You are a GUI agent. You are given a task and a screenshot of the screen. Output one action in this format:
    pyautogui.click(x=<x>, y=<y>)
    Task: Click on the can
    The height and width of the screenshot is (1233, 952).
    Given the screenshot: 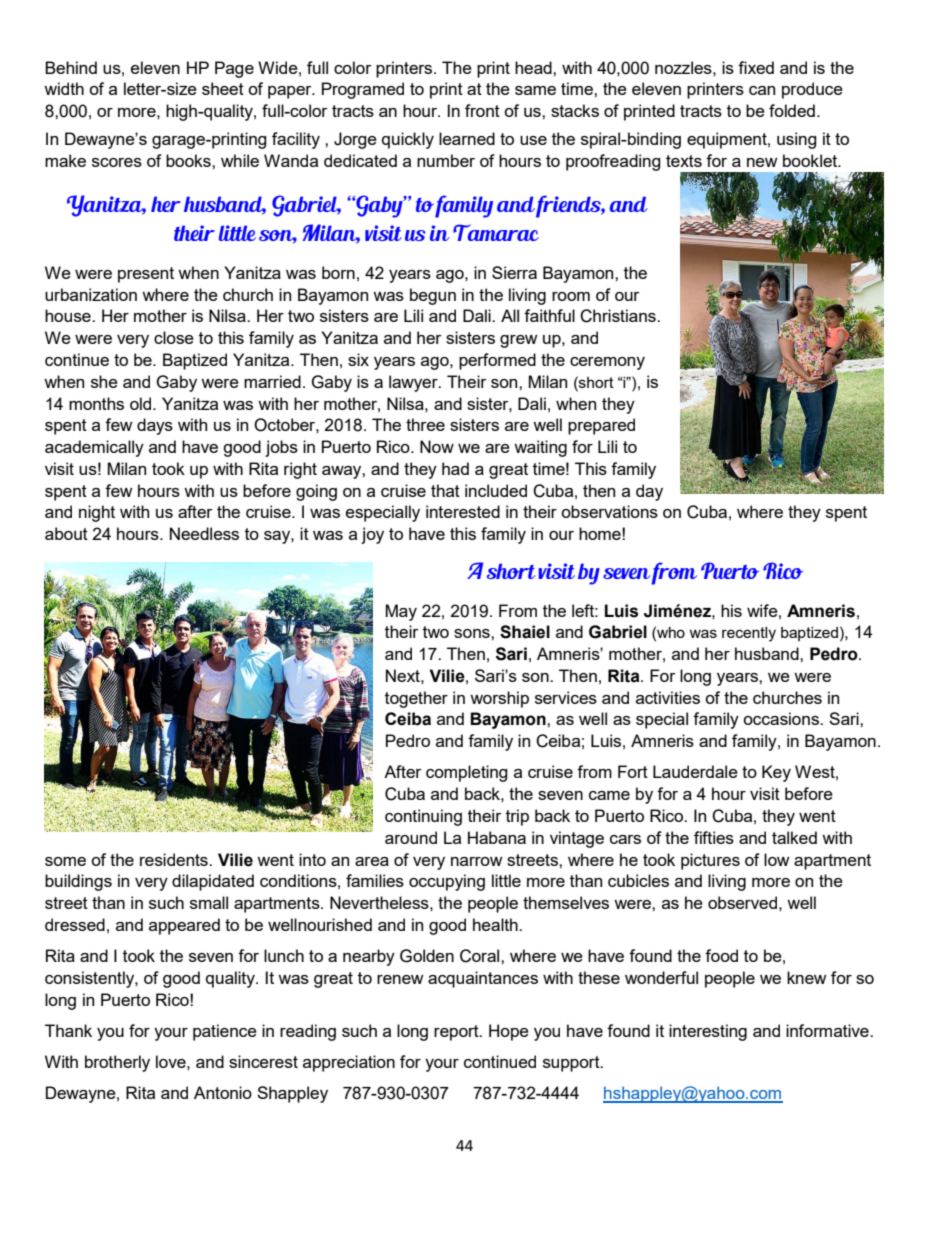 What is the action you would take?
    pyautogui.click(x=762, y=90)
